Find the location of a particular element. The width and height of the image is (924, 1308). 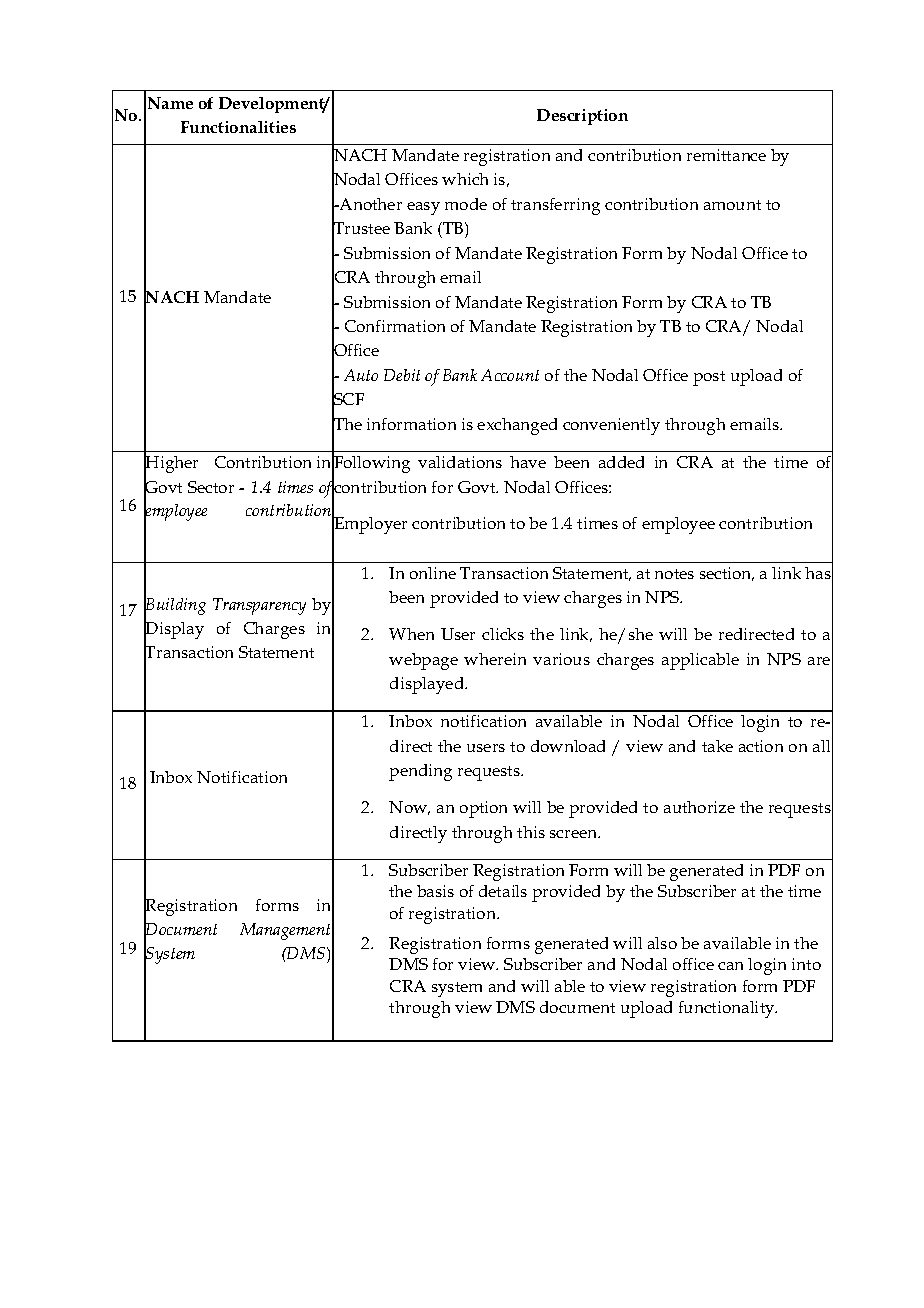

post is located at coordinates (709, 378).
